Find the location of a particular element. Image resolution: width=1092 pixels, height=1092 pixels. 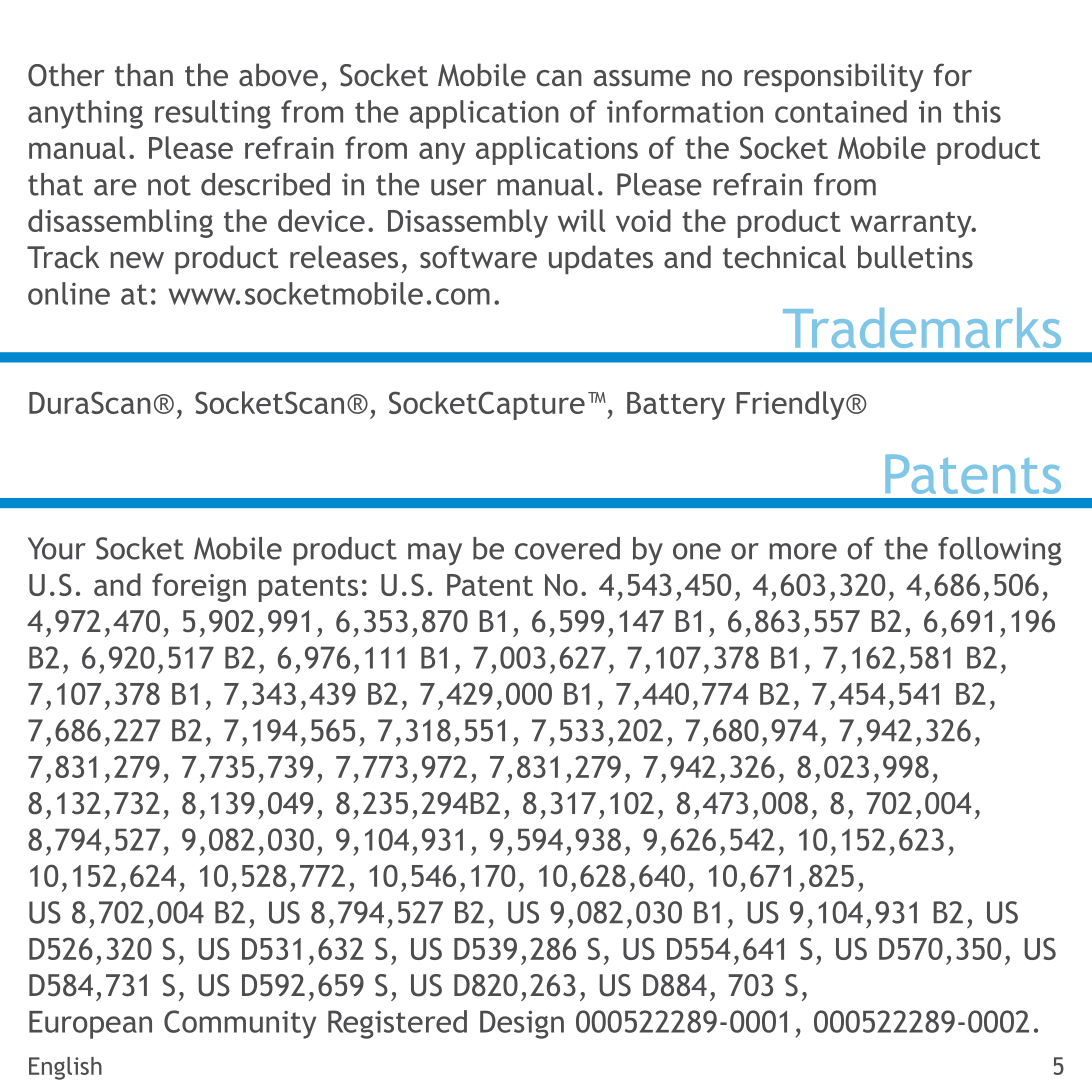

Registered is located at coordinates (397, 1024).
